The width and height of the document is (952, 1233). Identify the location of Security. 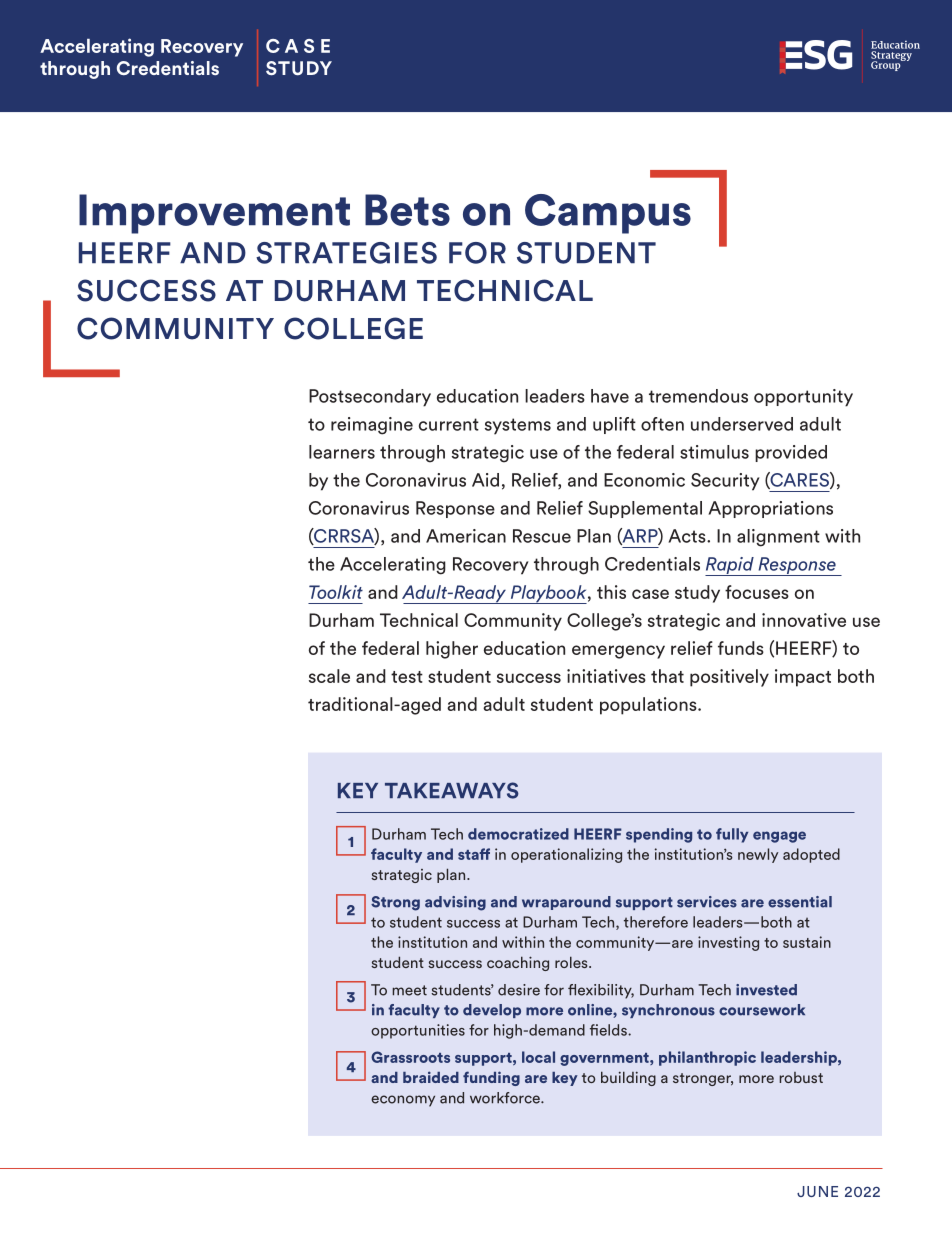
(725, 482).
